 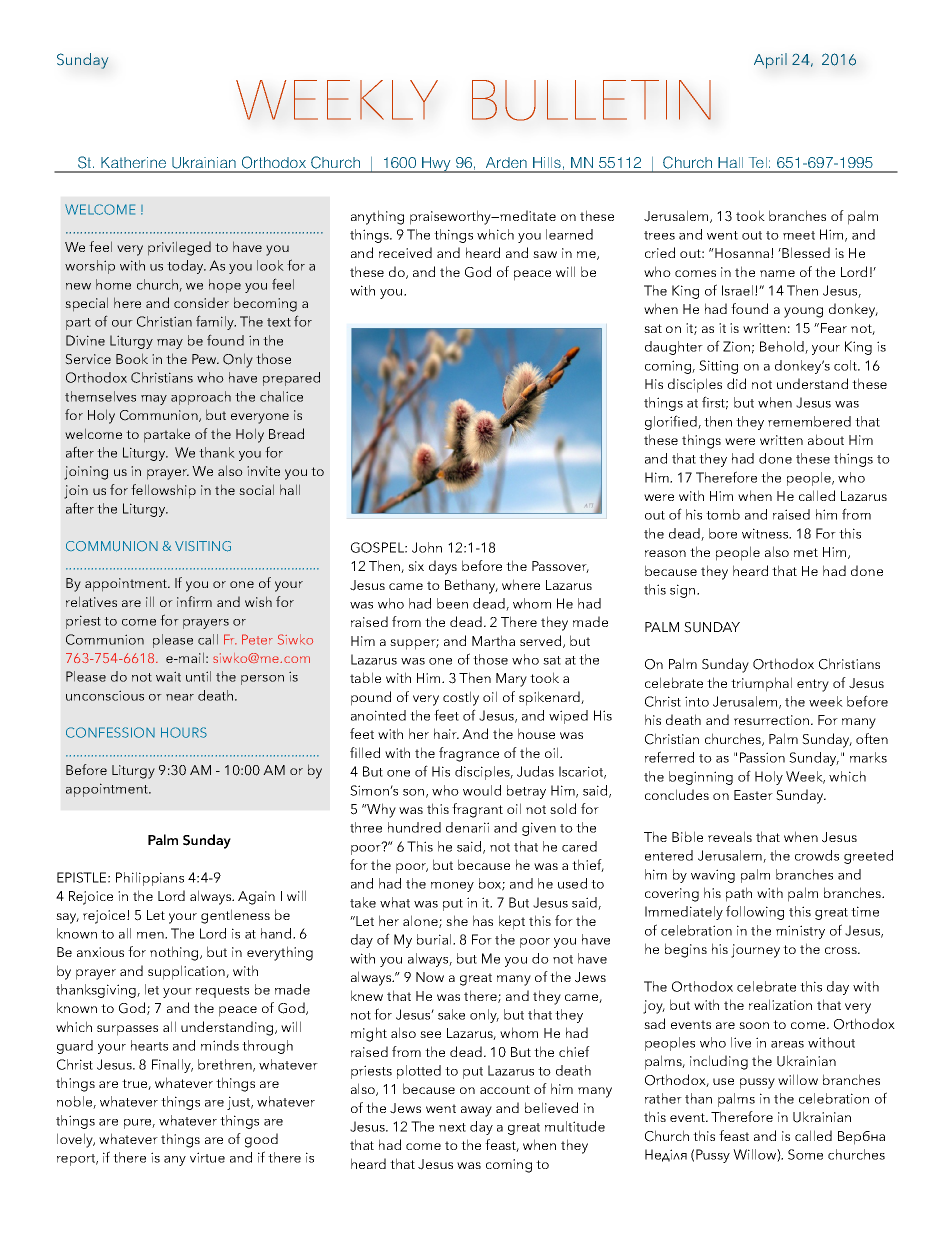 I want to click on met, so click(x=806, y=552).
